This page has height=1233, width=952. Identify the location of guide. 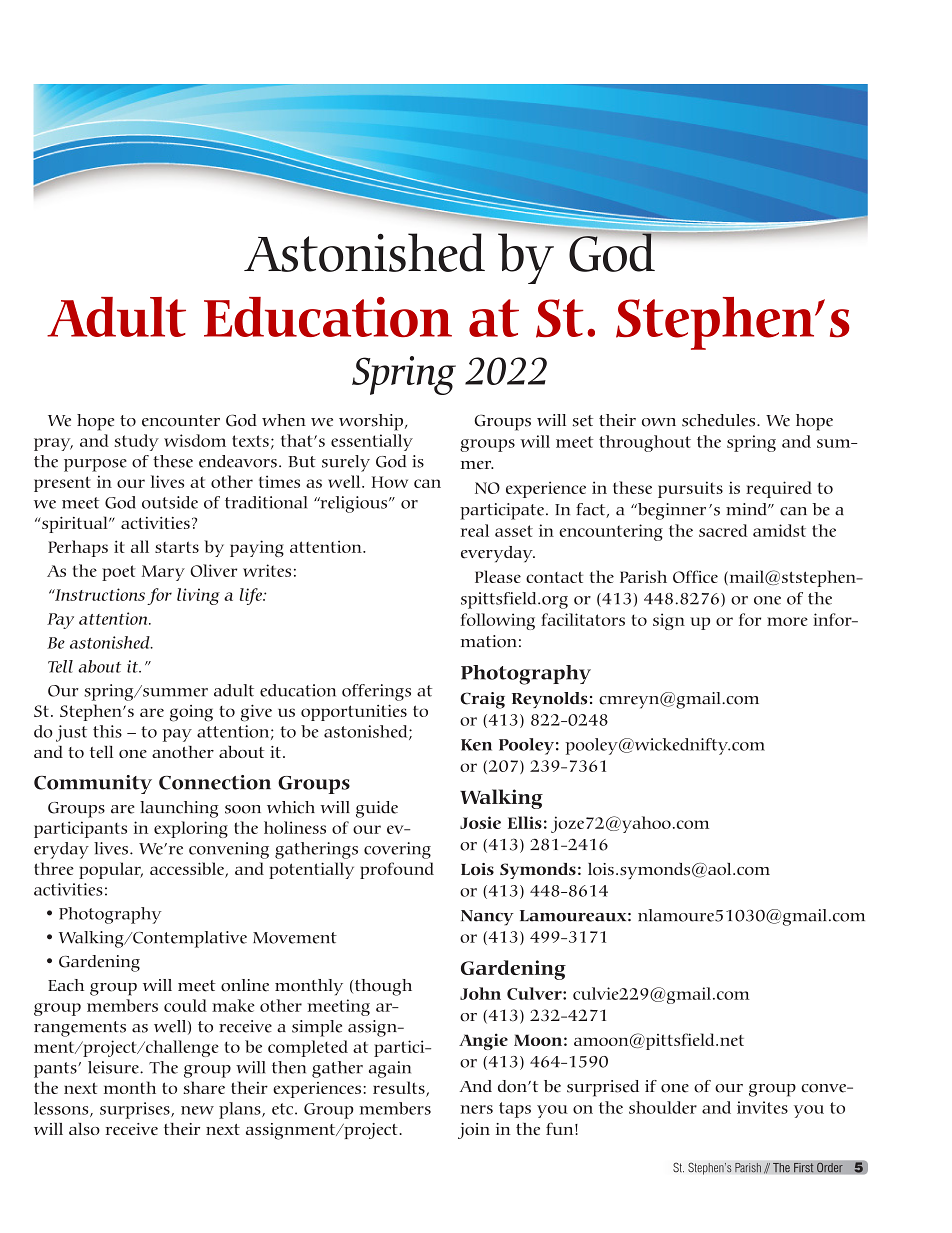
(377, 809).
